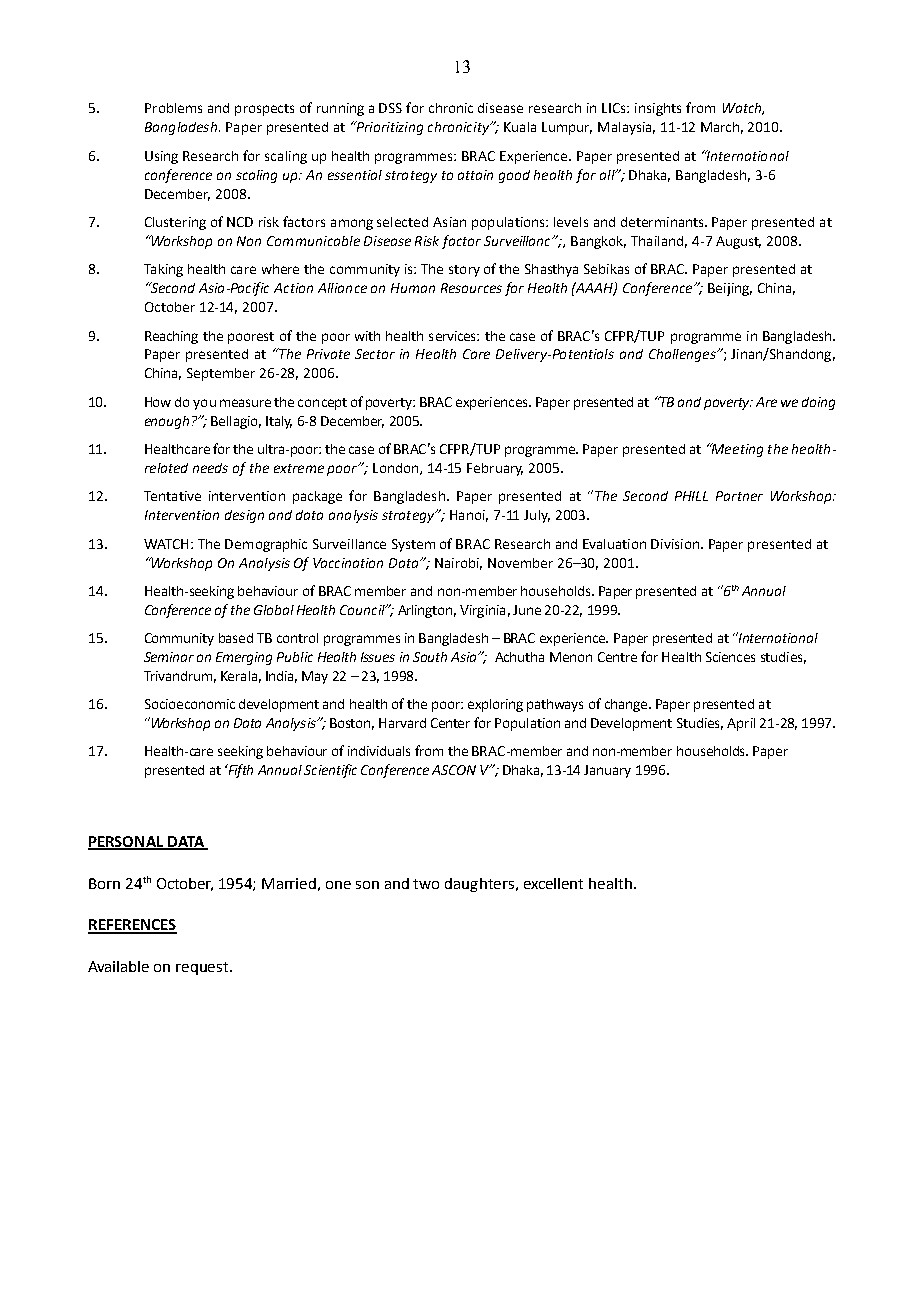  What do you see at coordinates (520, 127) in the screenshot?
I see `Kuala` at bounding box center [520, 127].
